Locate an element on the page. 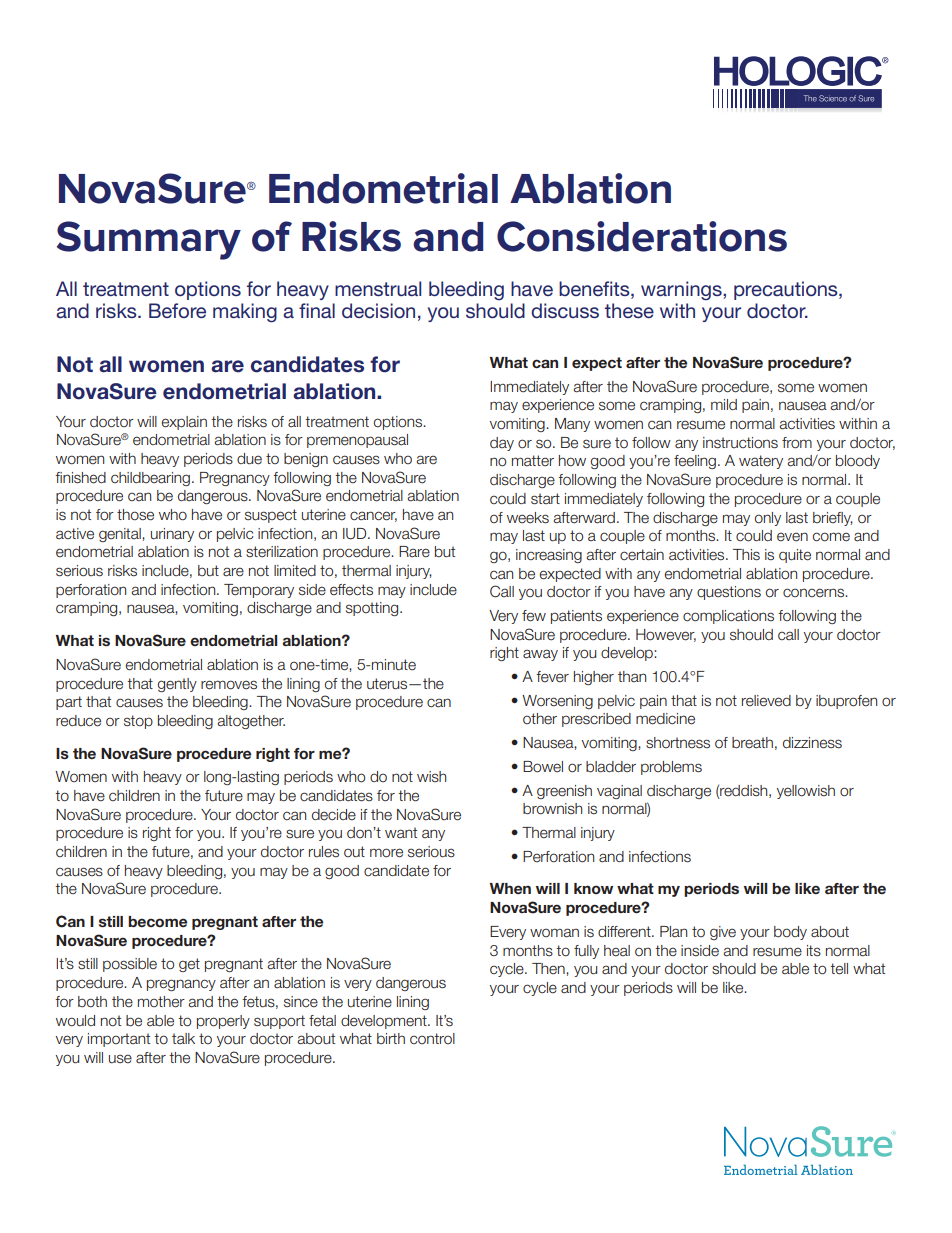  gently is located at coordinates (177, 685).
